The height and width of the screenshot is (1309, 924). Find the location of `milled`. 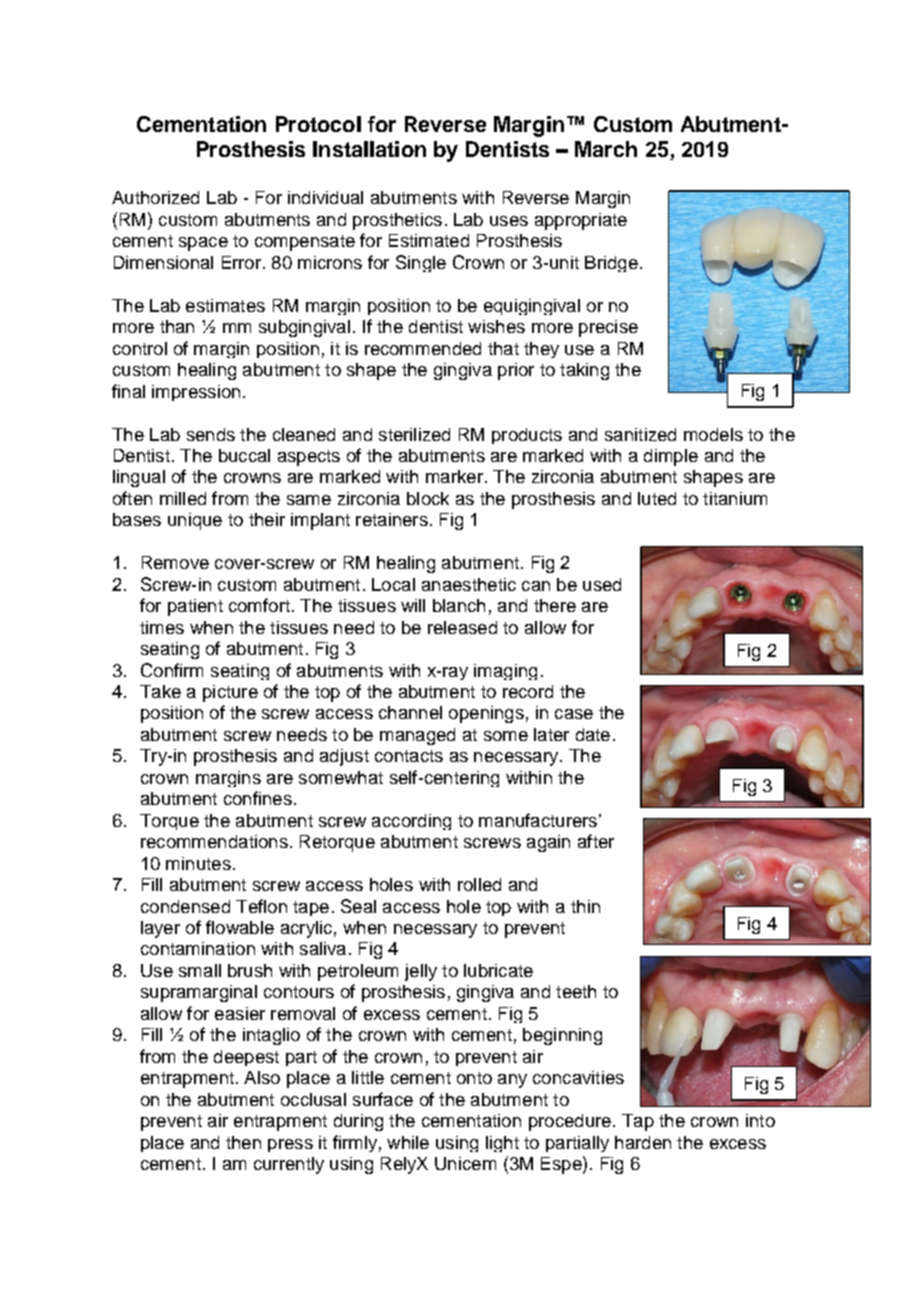

milled is located at coordinates (183, 498).
